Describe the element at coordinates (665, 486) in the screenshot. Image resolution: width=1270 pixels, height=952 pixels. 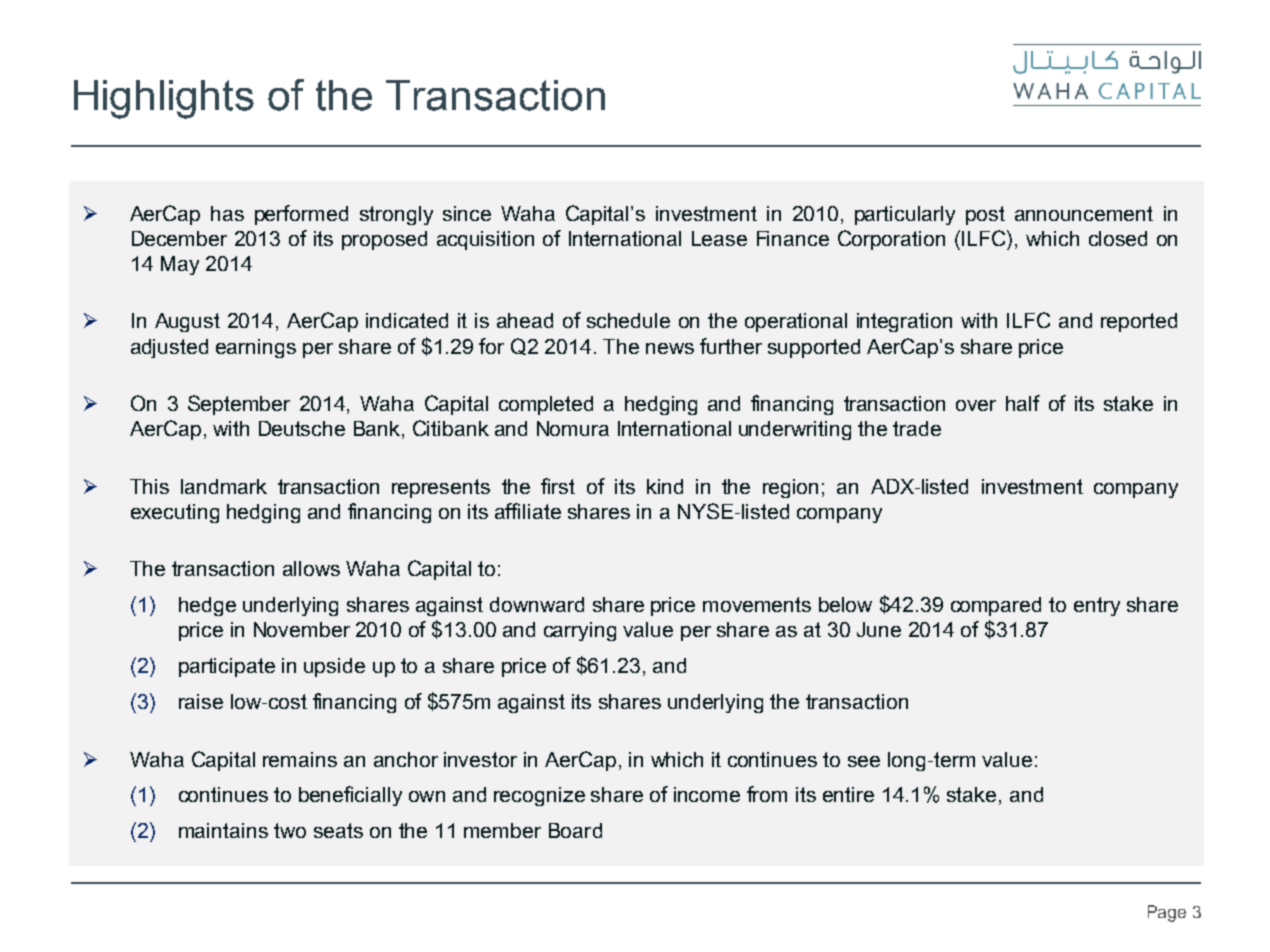
I see `kind` at that location.
